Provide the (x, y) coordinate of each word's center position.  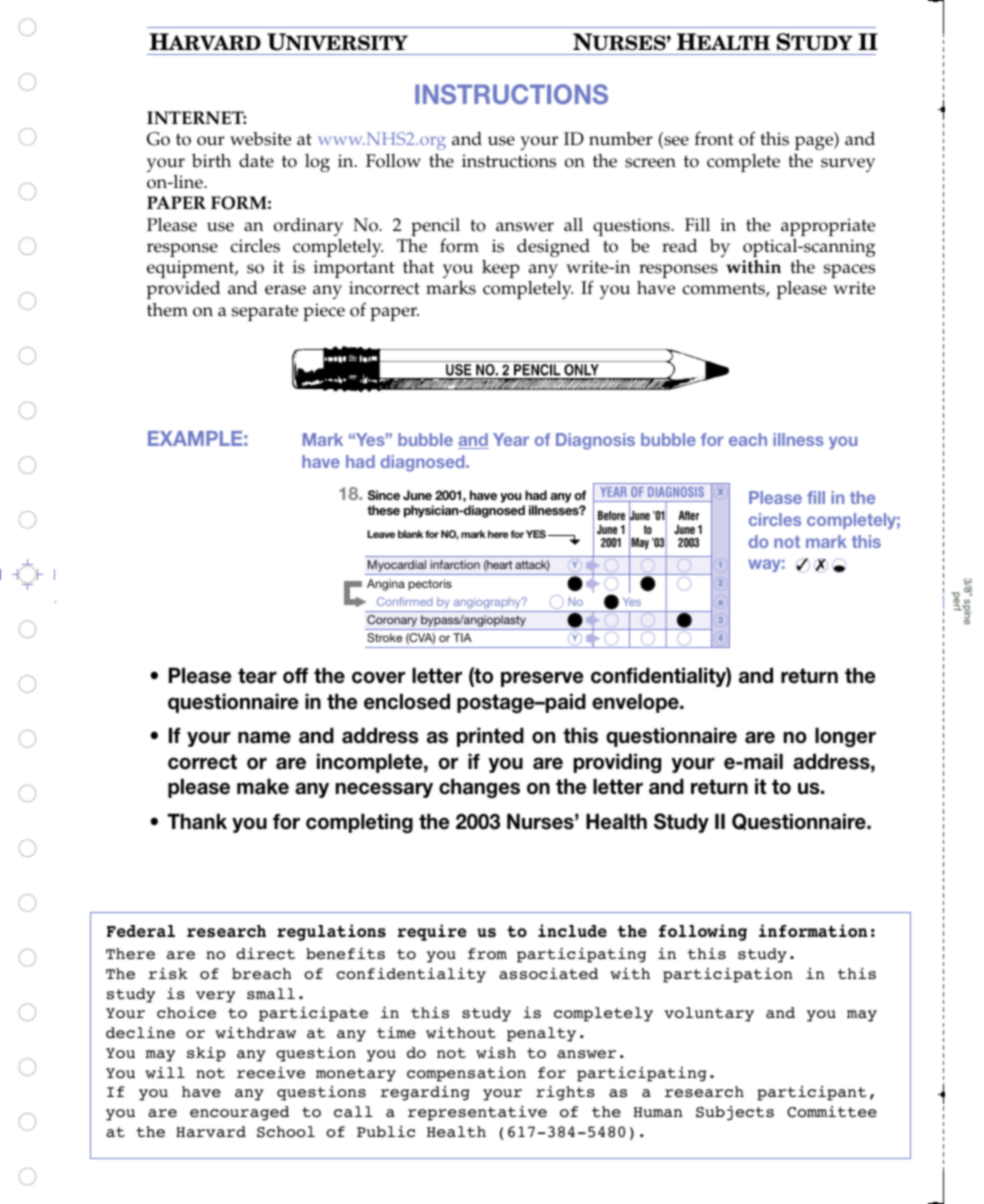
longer (845, 737)
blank (410, 534)
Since (384, 495)
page (815, 143)
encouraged (239, 1113)
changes (479, 788)
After (688, 515)
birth (211, 161)
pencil (435, 227)
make (263, 786)
